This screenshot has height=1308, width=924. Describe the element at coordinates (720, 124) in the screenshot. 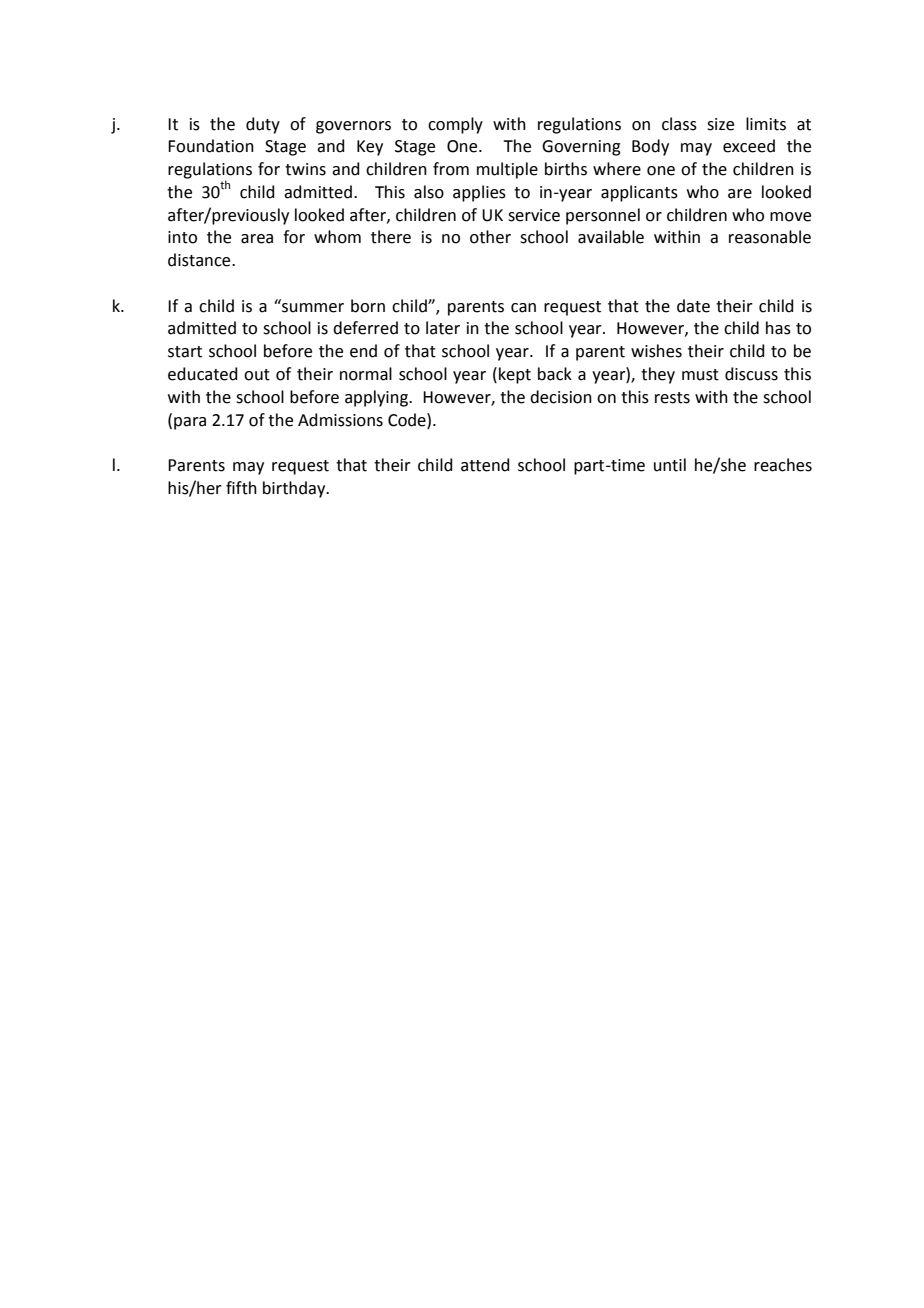

I see `size` at that location.
